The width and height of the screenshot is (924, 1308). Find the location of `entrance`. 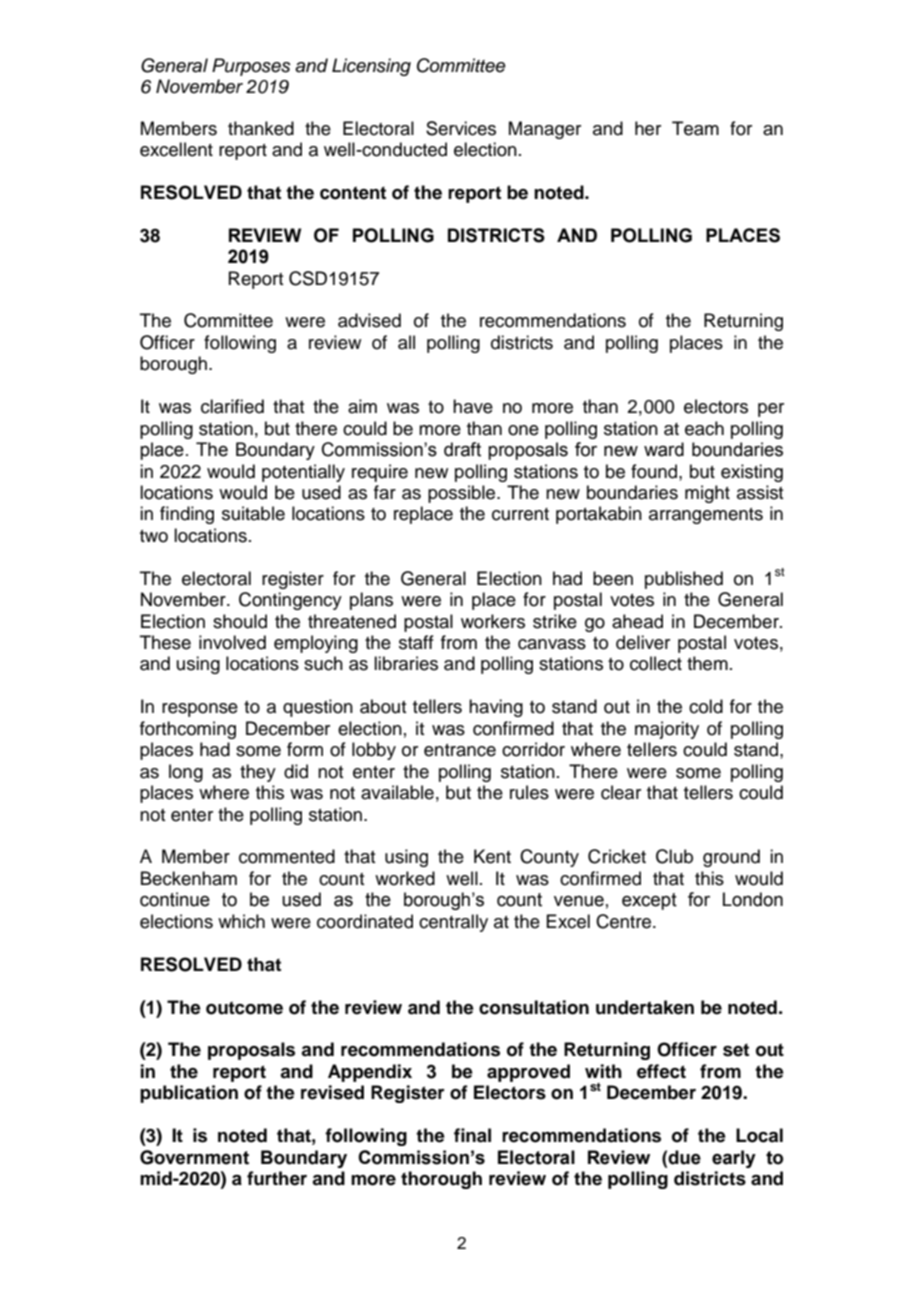

entrance is located at coordinates (460, 750).
